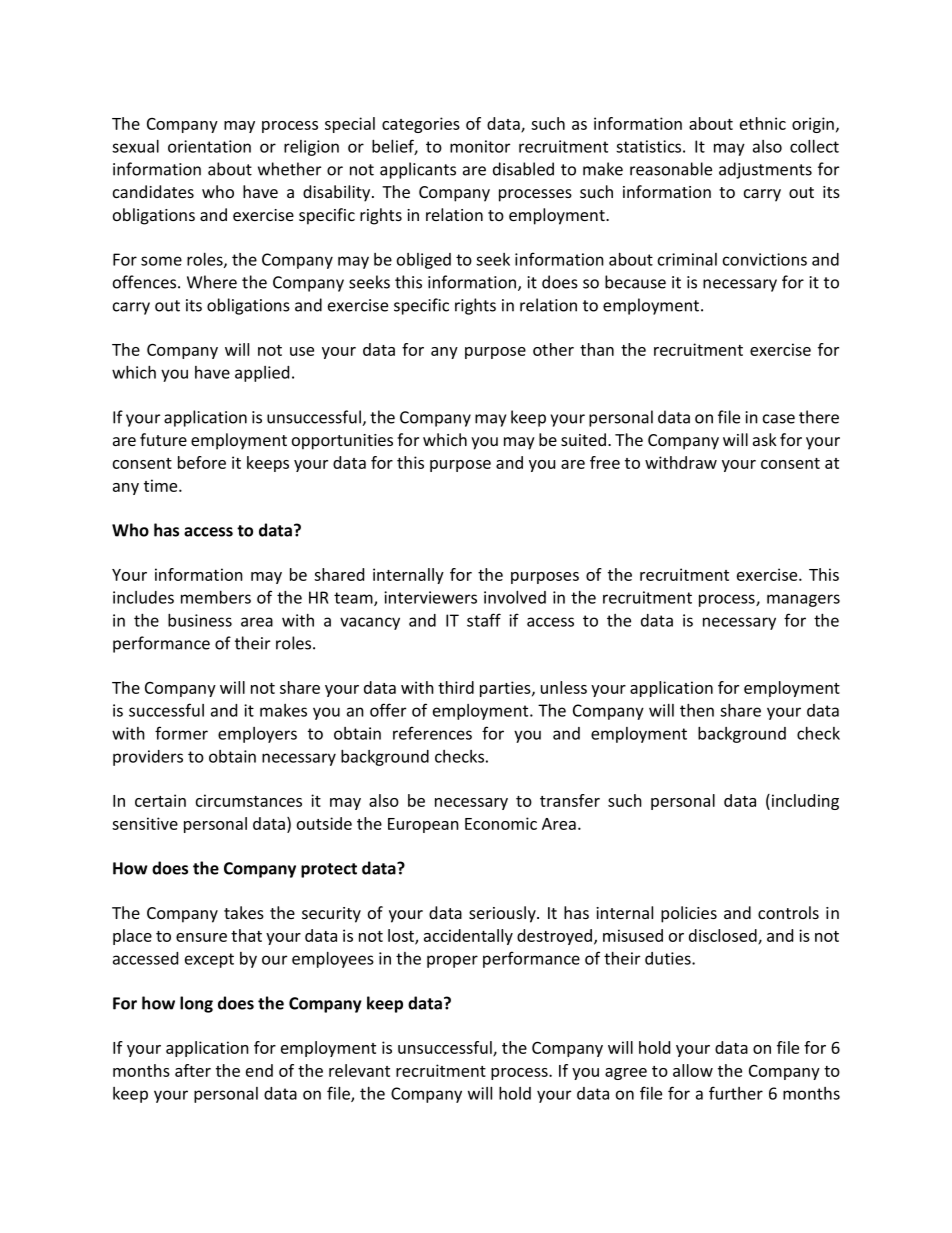 The width and height of the document is (952, 1233). Describe the element at coordinates (193, 1070) in the document. I see `after` at that location.
